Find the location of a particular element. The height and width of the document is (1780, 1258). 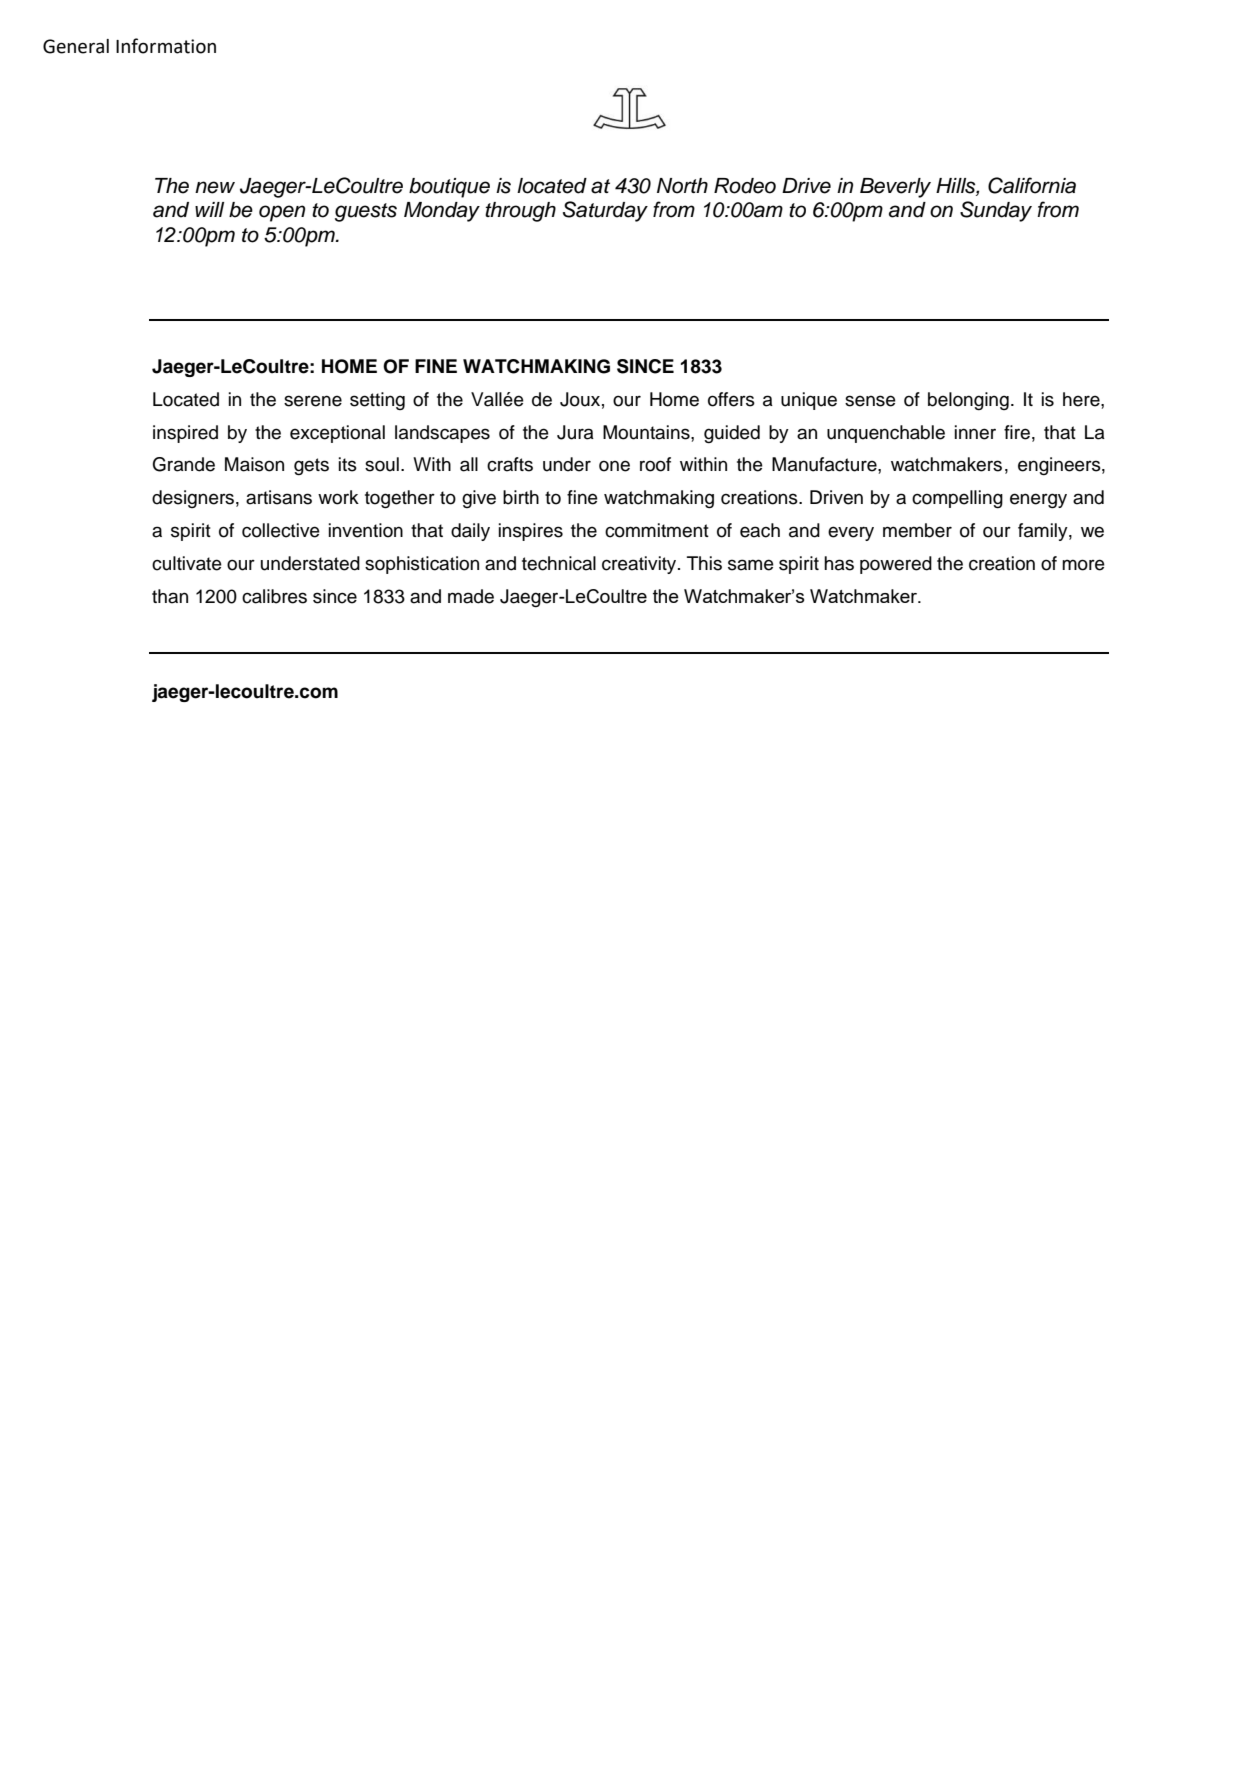

Sunday is located at coordinates (996, 211).
